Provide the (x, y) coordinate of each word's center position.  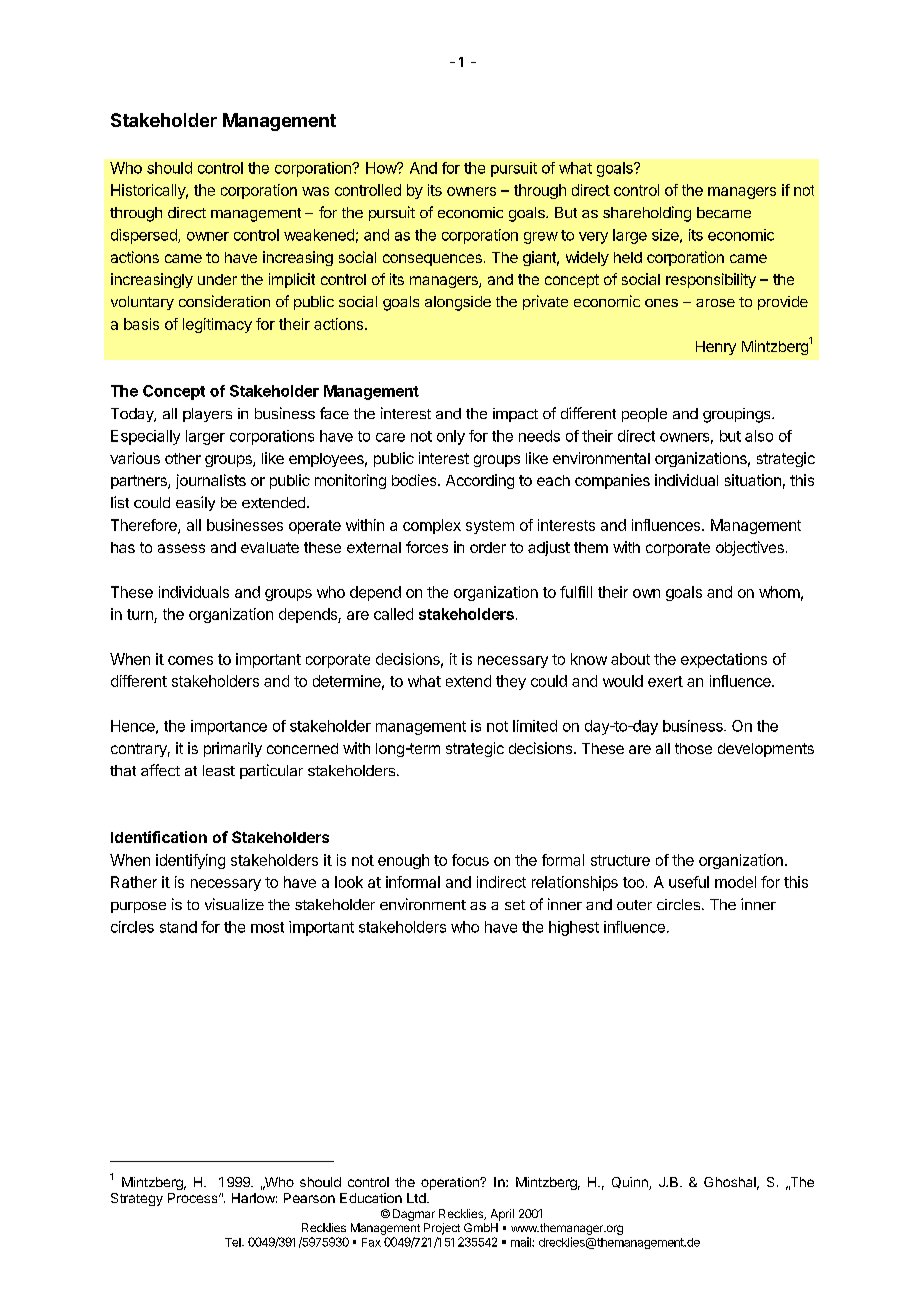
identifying (190, 861)
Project (442, 1229)
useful (689, 882)
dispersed (145, 236)
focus (470, 860)
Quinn (631, 1183)
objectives (750, 548)
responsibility (711, 280)
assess (181, 548)
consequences (432, 260)
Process (194, 1198)
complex (432, 526)
